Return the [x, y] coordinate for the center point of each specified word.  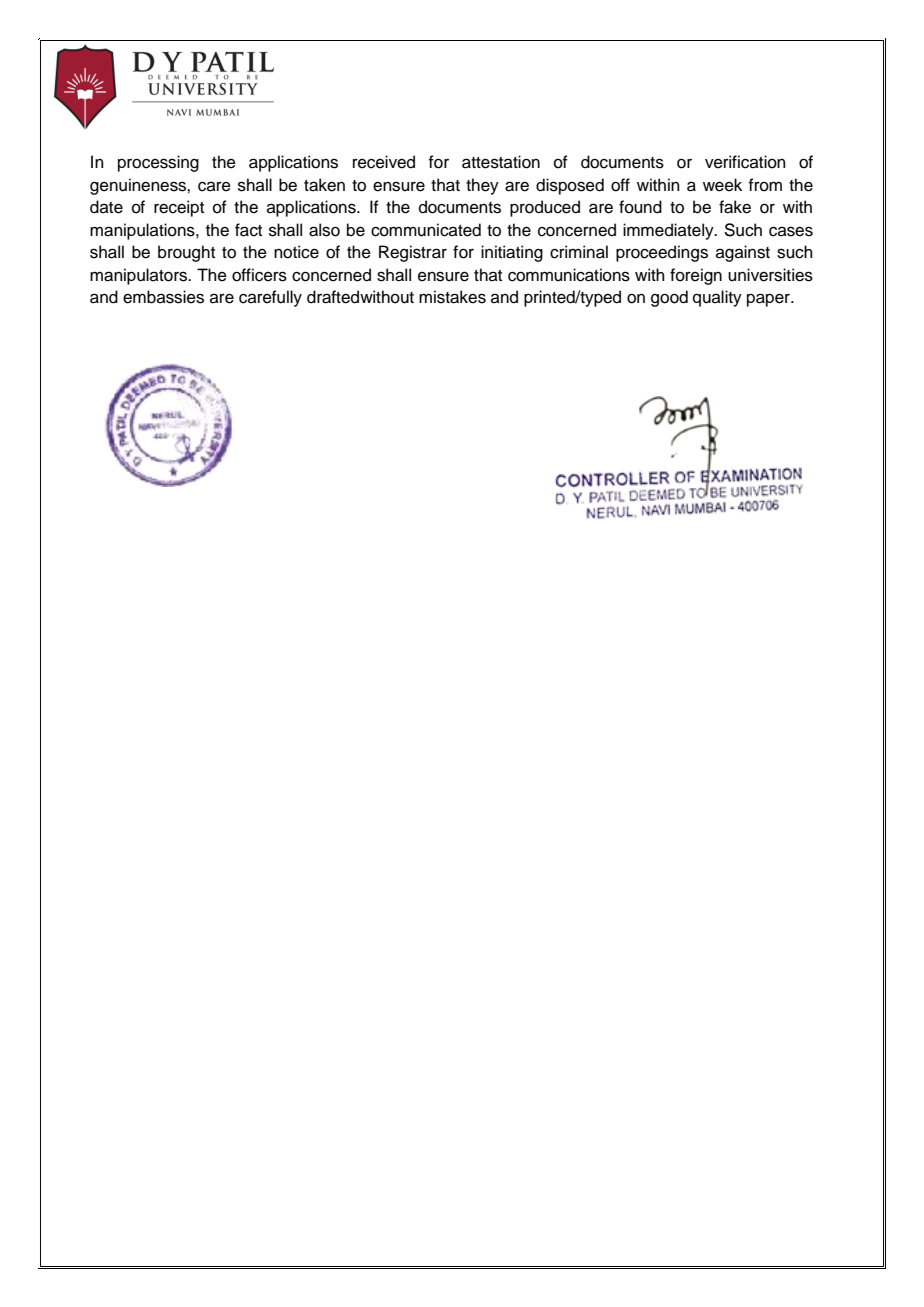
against [743, 253]
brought [186, 253]
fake [735, 207]
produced [545, 208]
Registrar [413, 253]
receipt [179, 208]
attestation [501, 162]
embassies [163, 297]
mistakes [452, 297]
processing [158, 163]
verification [745, 162]
